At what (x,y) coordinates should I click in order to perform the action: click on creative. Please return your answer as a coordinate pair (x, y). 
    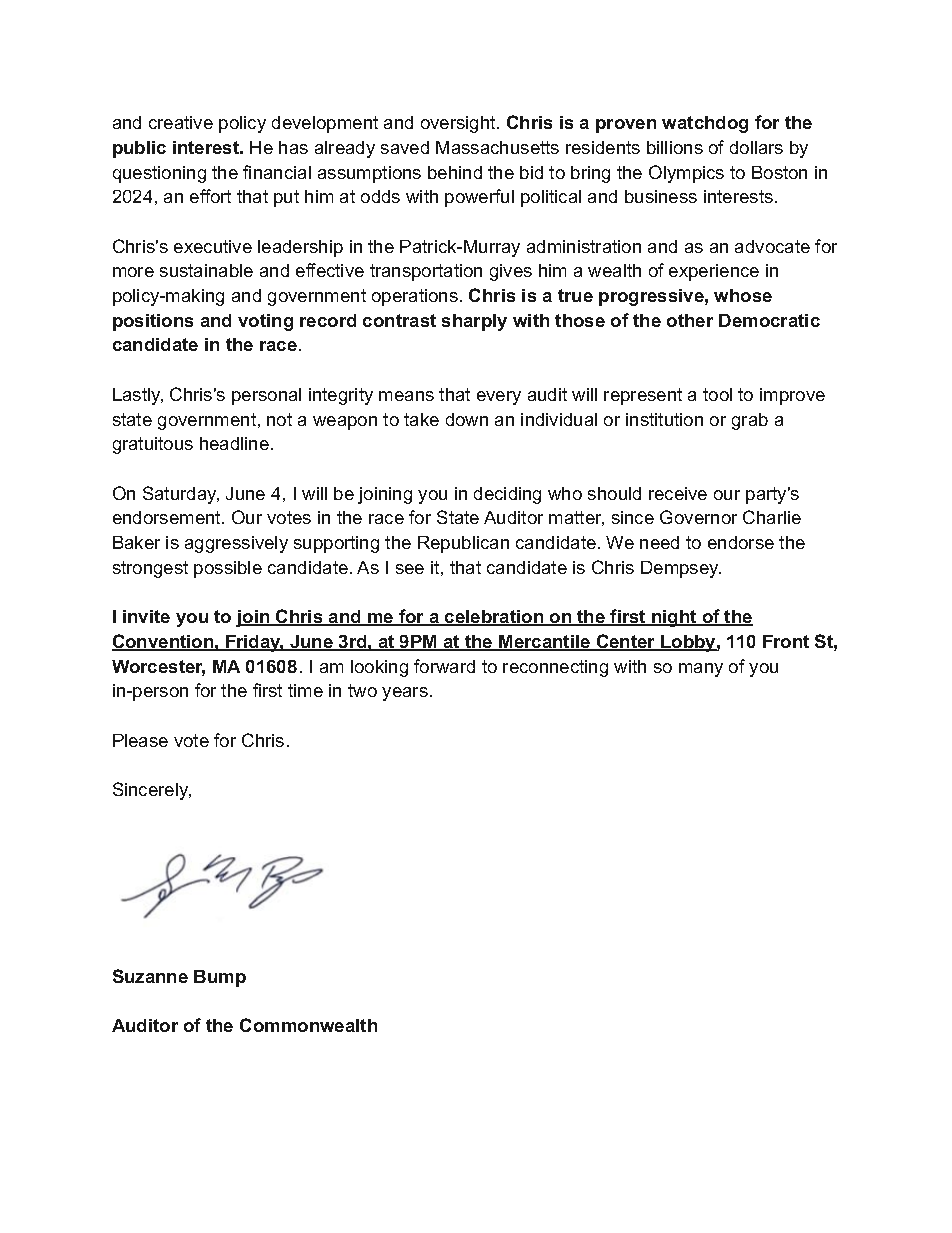
    Looking at the image, I should click on (181, 122).
